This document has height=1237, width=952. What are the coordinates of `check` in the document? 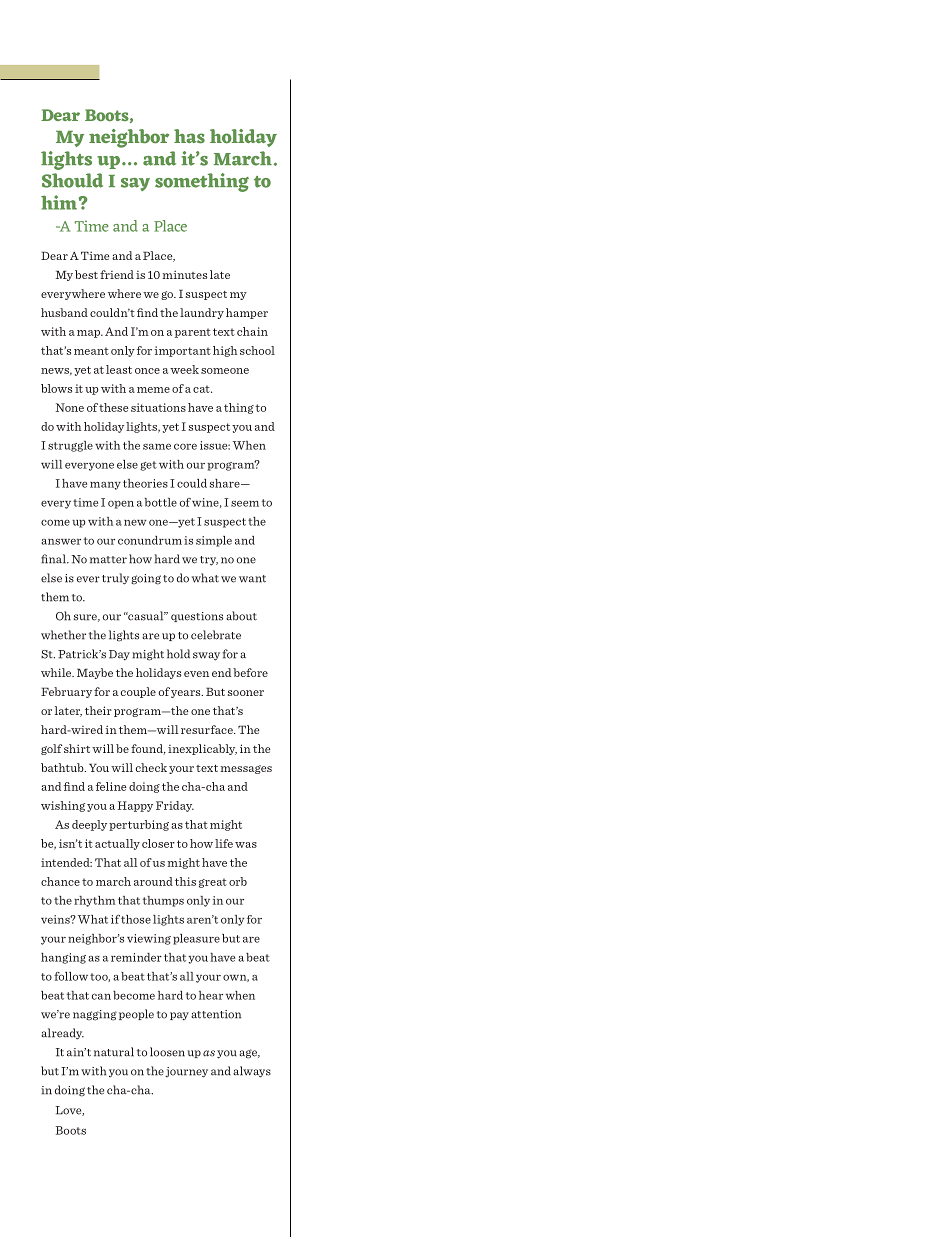 It's located at (151, 767).
